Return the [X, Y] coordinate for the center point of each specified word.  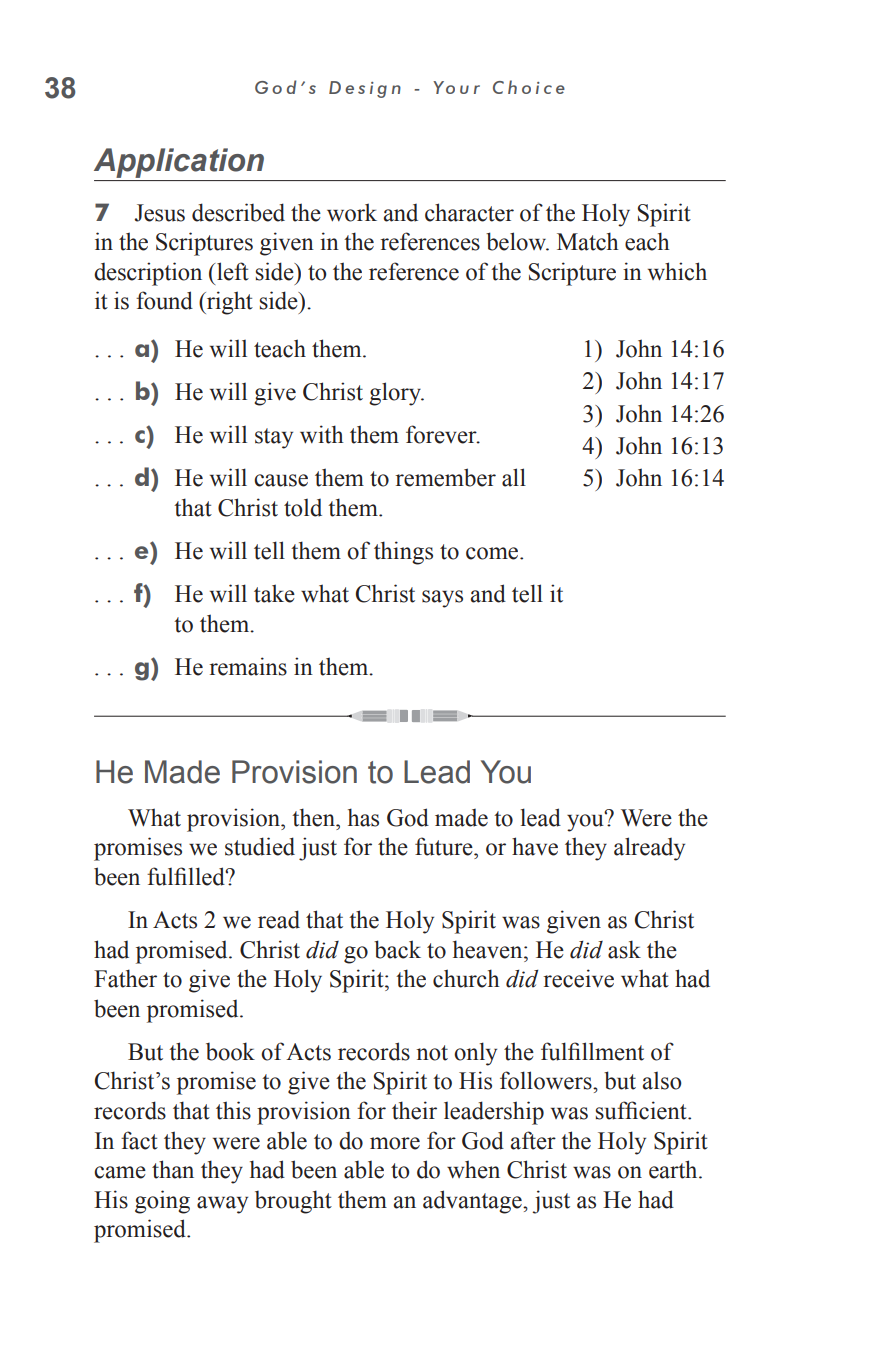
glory [396, 394]
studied [260, 846]
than [173, 1169]
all [514, 477]
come [493, 553]
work [352, 212]
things [403, 553]
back [397, 949]
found [164, 300]
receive [578, 978]
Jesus [159, 213]
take [274, 593]
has [363, 817]
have [535, 846]
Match [588, 241]
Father [125, 978]
